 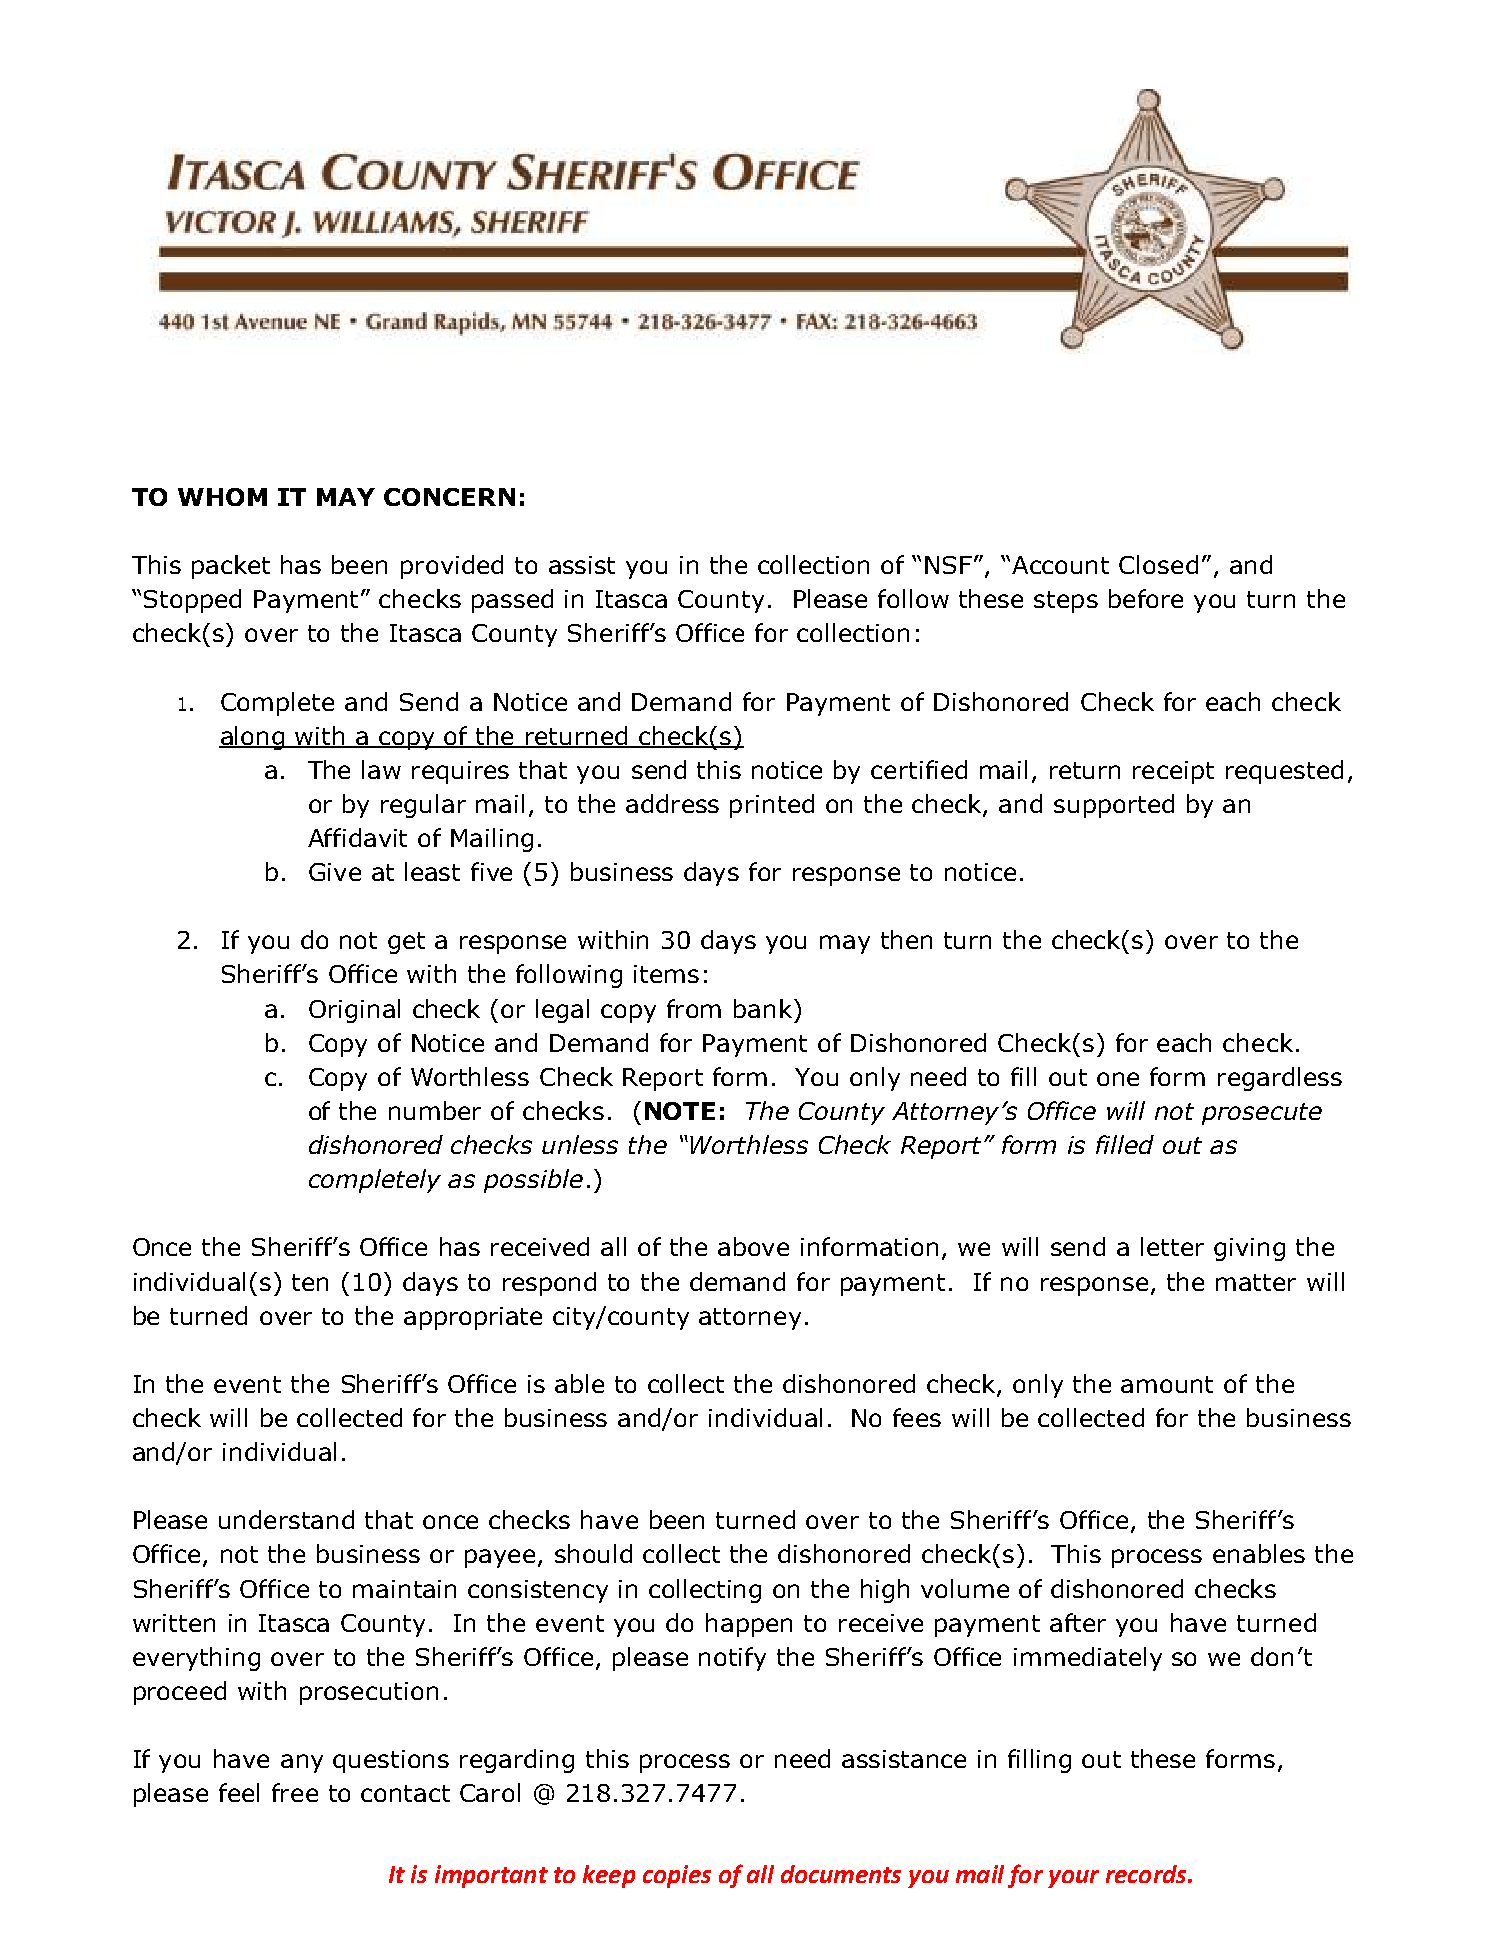 What do you see at coordinates (666, 974) in the screenshot?
I see `items` at bounding box center [666, 974].
